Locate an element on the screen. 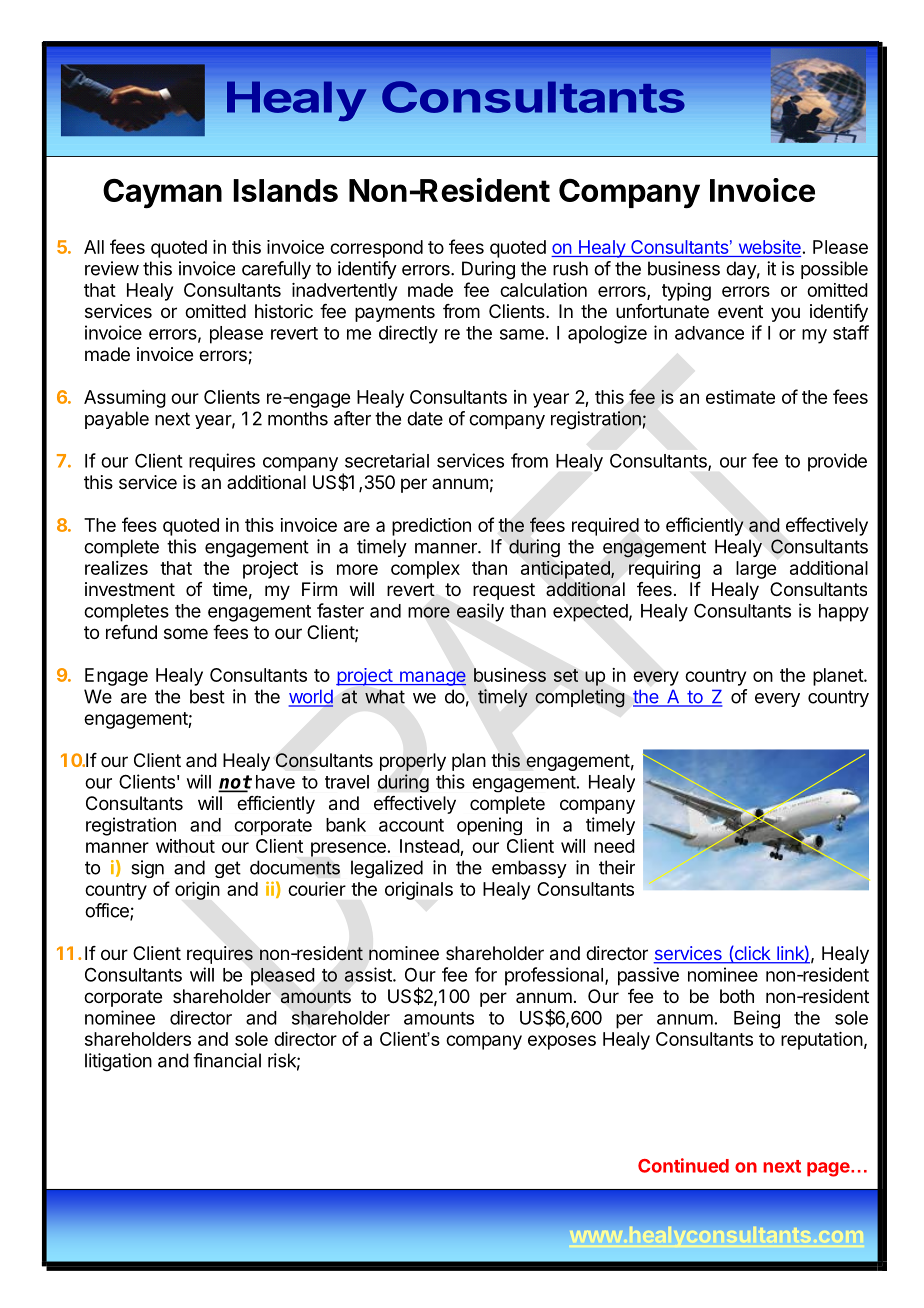  payable is located at coordinates (117, 420).
